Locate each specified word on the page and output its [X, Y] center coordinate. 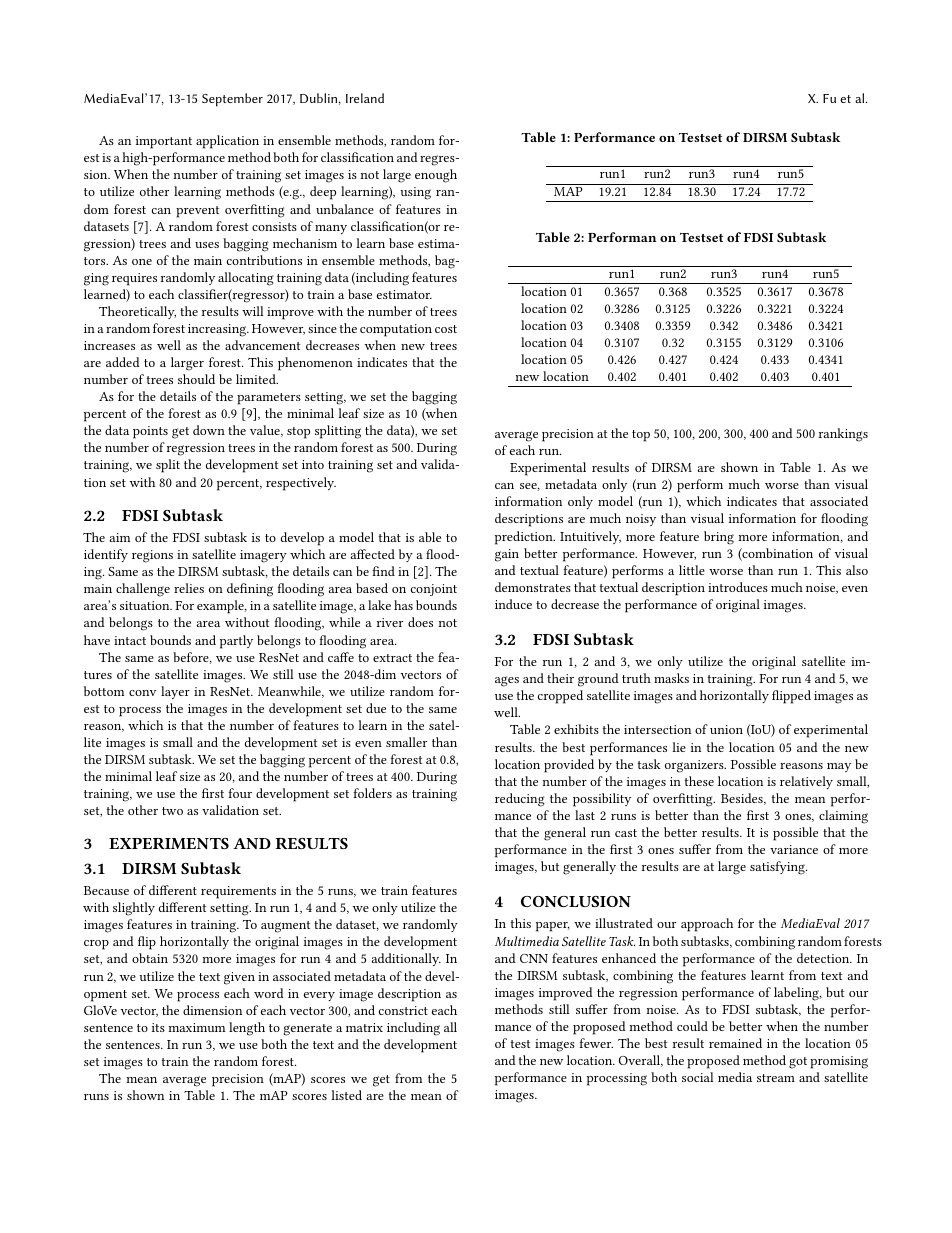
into [313, 464]
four [240, 793]
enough [436, 176]
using [415, 193]
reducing [520, 800]
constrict [403, 1010]
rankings [843, 435]
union [726, 729]
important [164, 142]
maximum [196, 1027]
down [209, 430]
